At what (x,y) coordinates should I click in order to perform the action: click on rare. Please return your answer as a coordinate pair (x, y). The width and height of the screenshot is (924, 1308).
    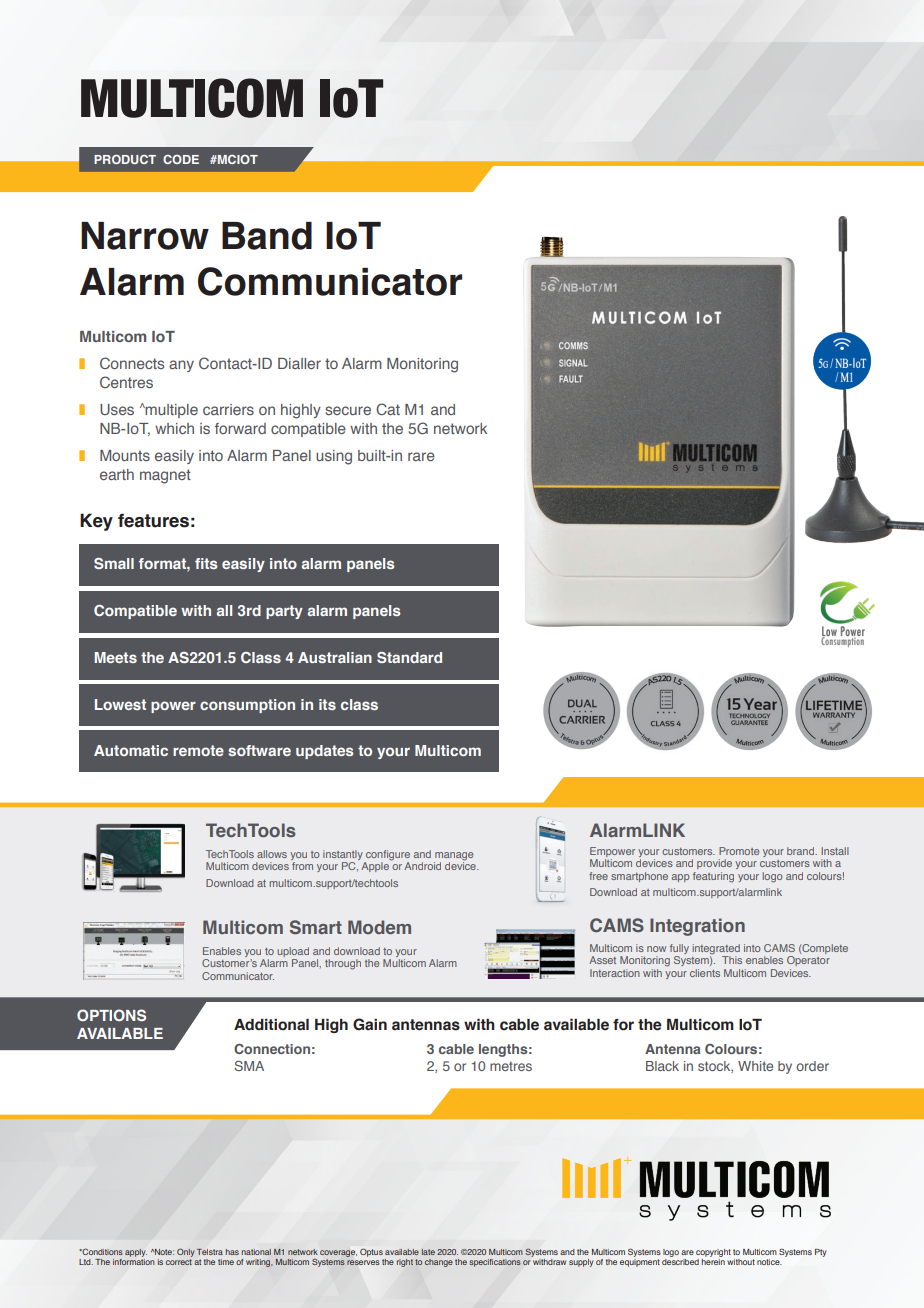
    Looking at the image, I should click on (421, 456).
